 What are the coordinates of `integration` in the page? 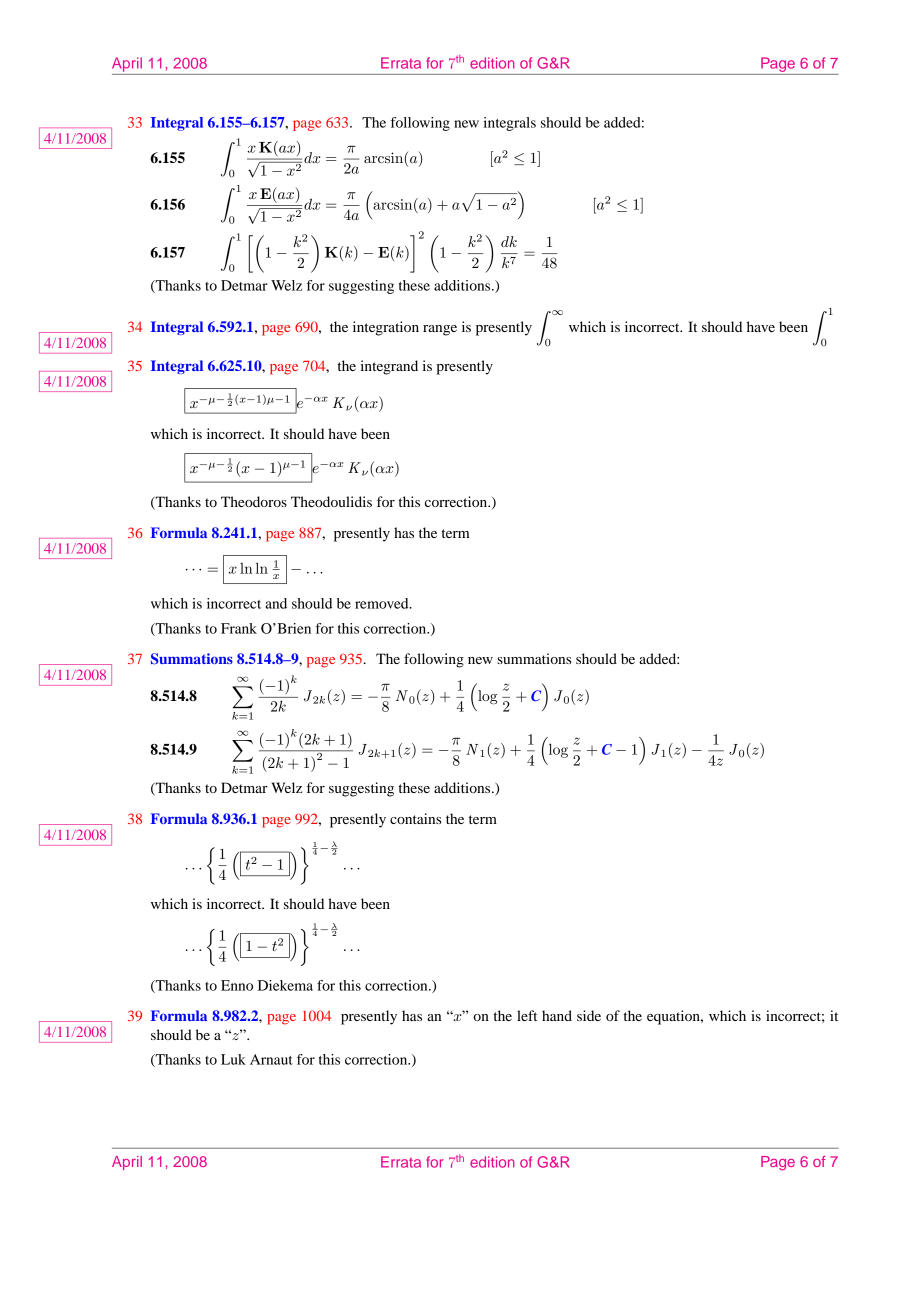 It's located at (386, 328).
